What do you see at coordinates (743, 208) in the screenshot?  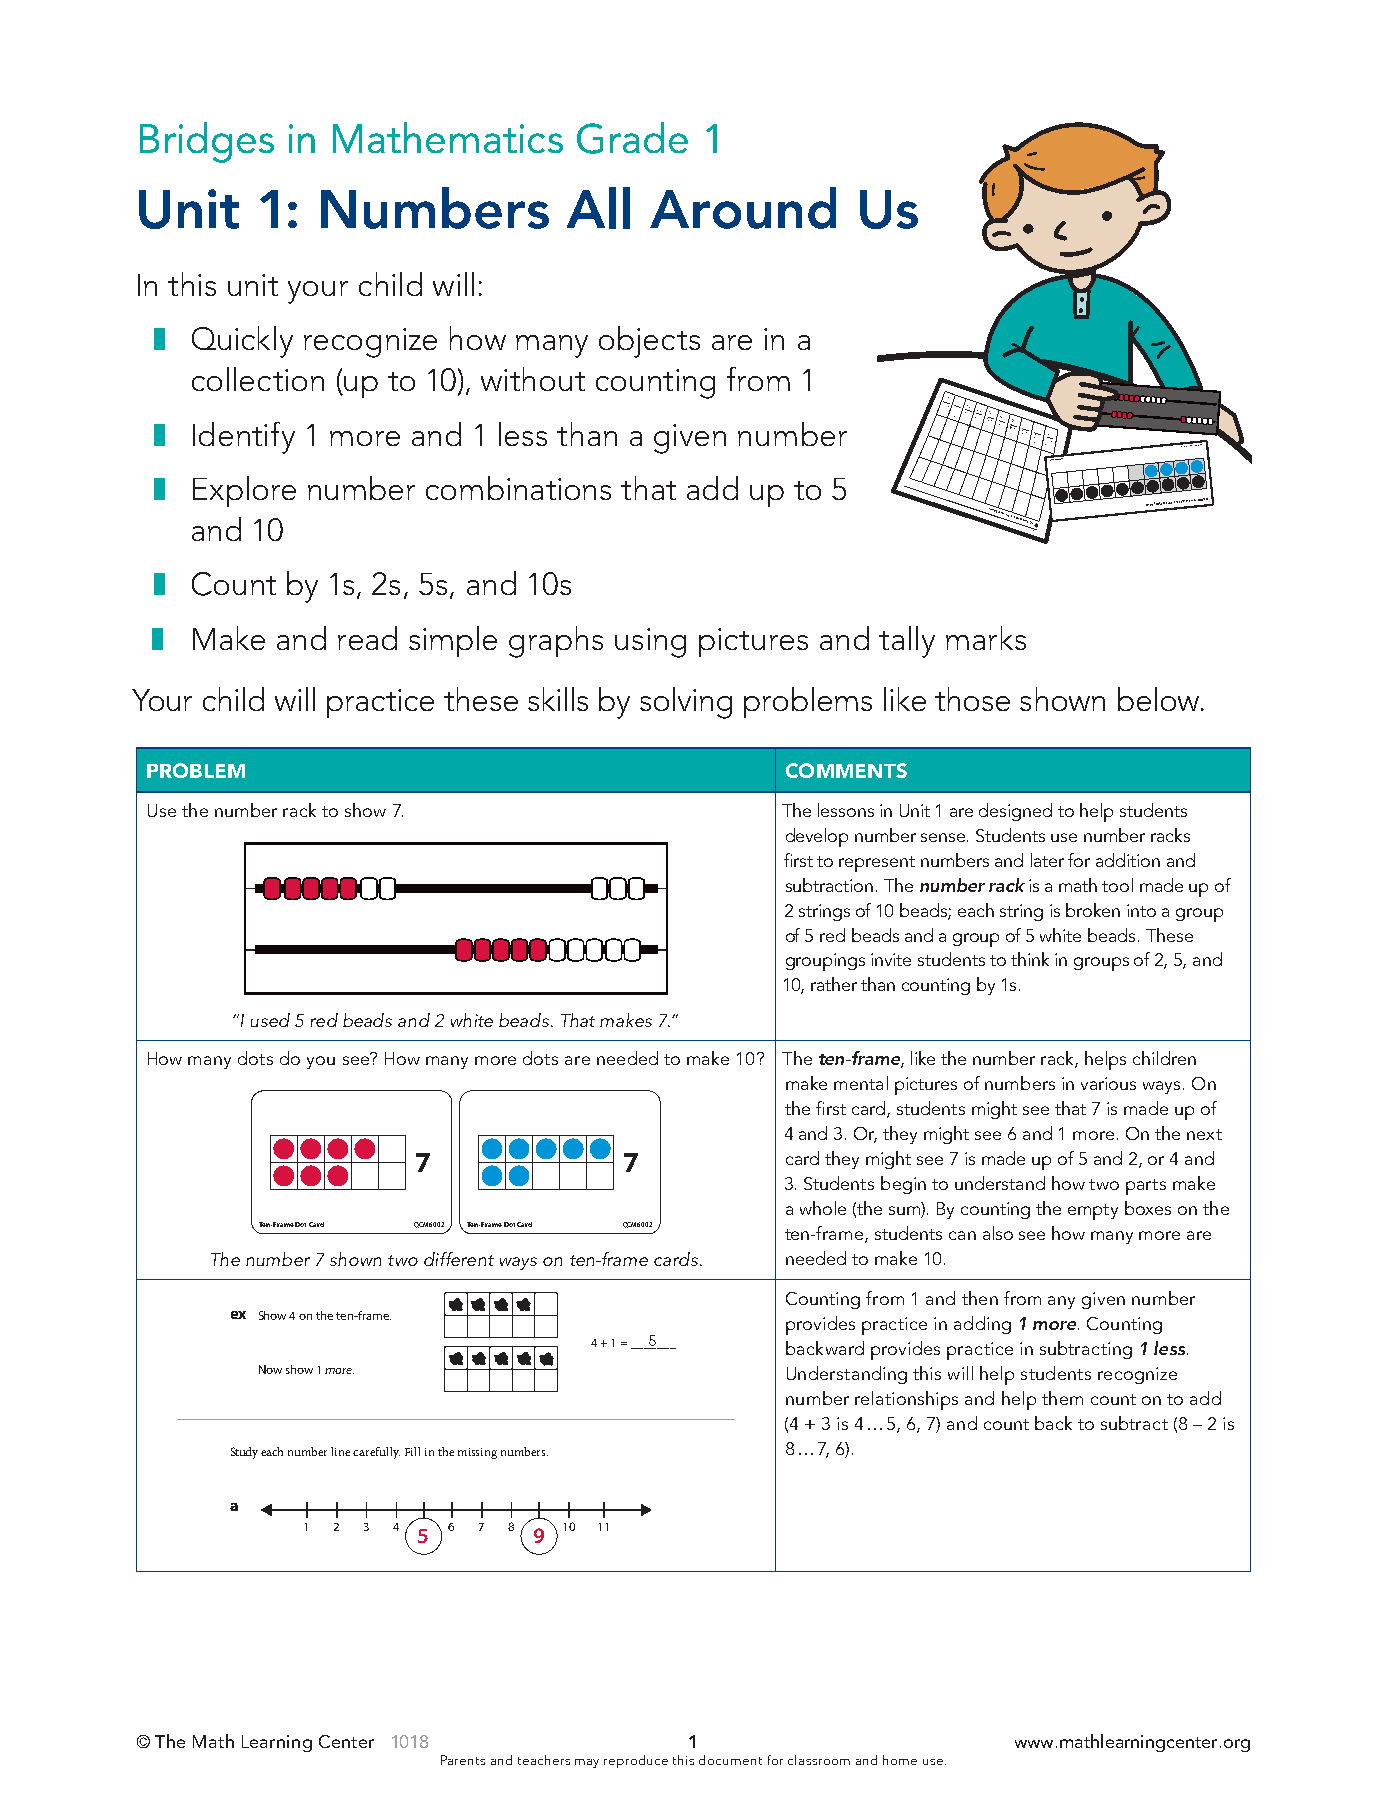 I see `Around` at bounding box center [743, 208].
